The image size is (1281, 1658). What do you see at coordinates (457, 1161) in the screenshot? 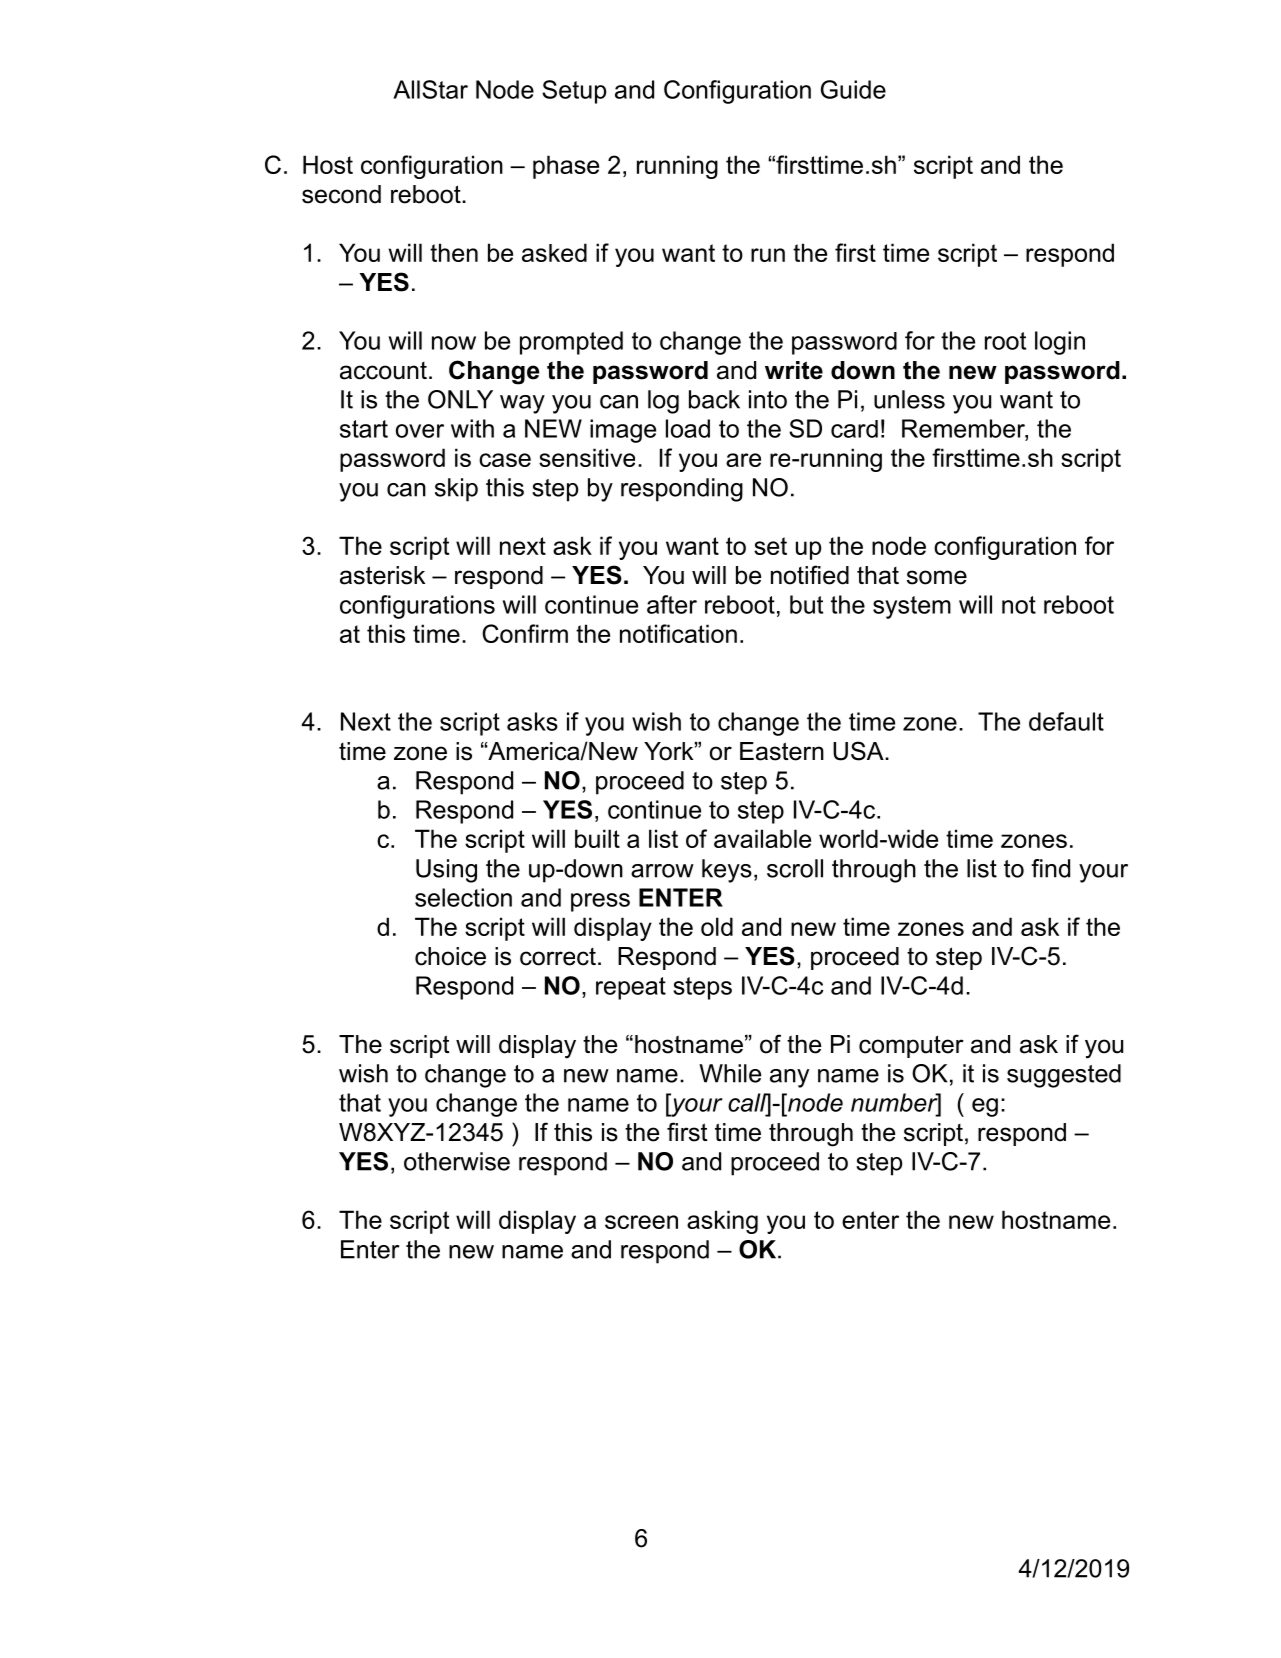
I see `otherwise` at bounding box center [457, 1161].
